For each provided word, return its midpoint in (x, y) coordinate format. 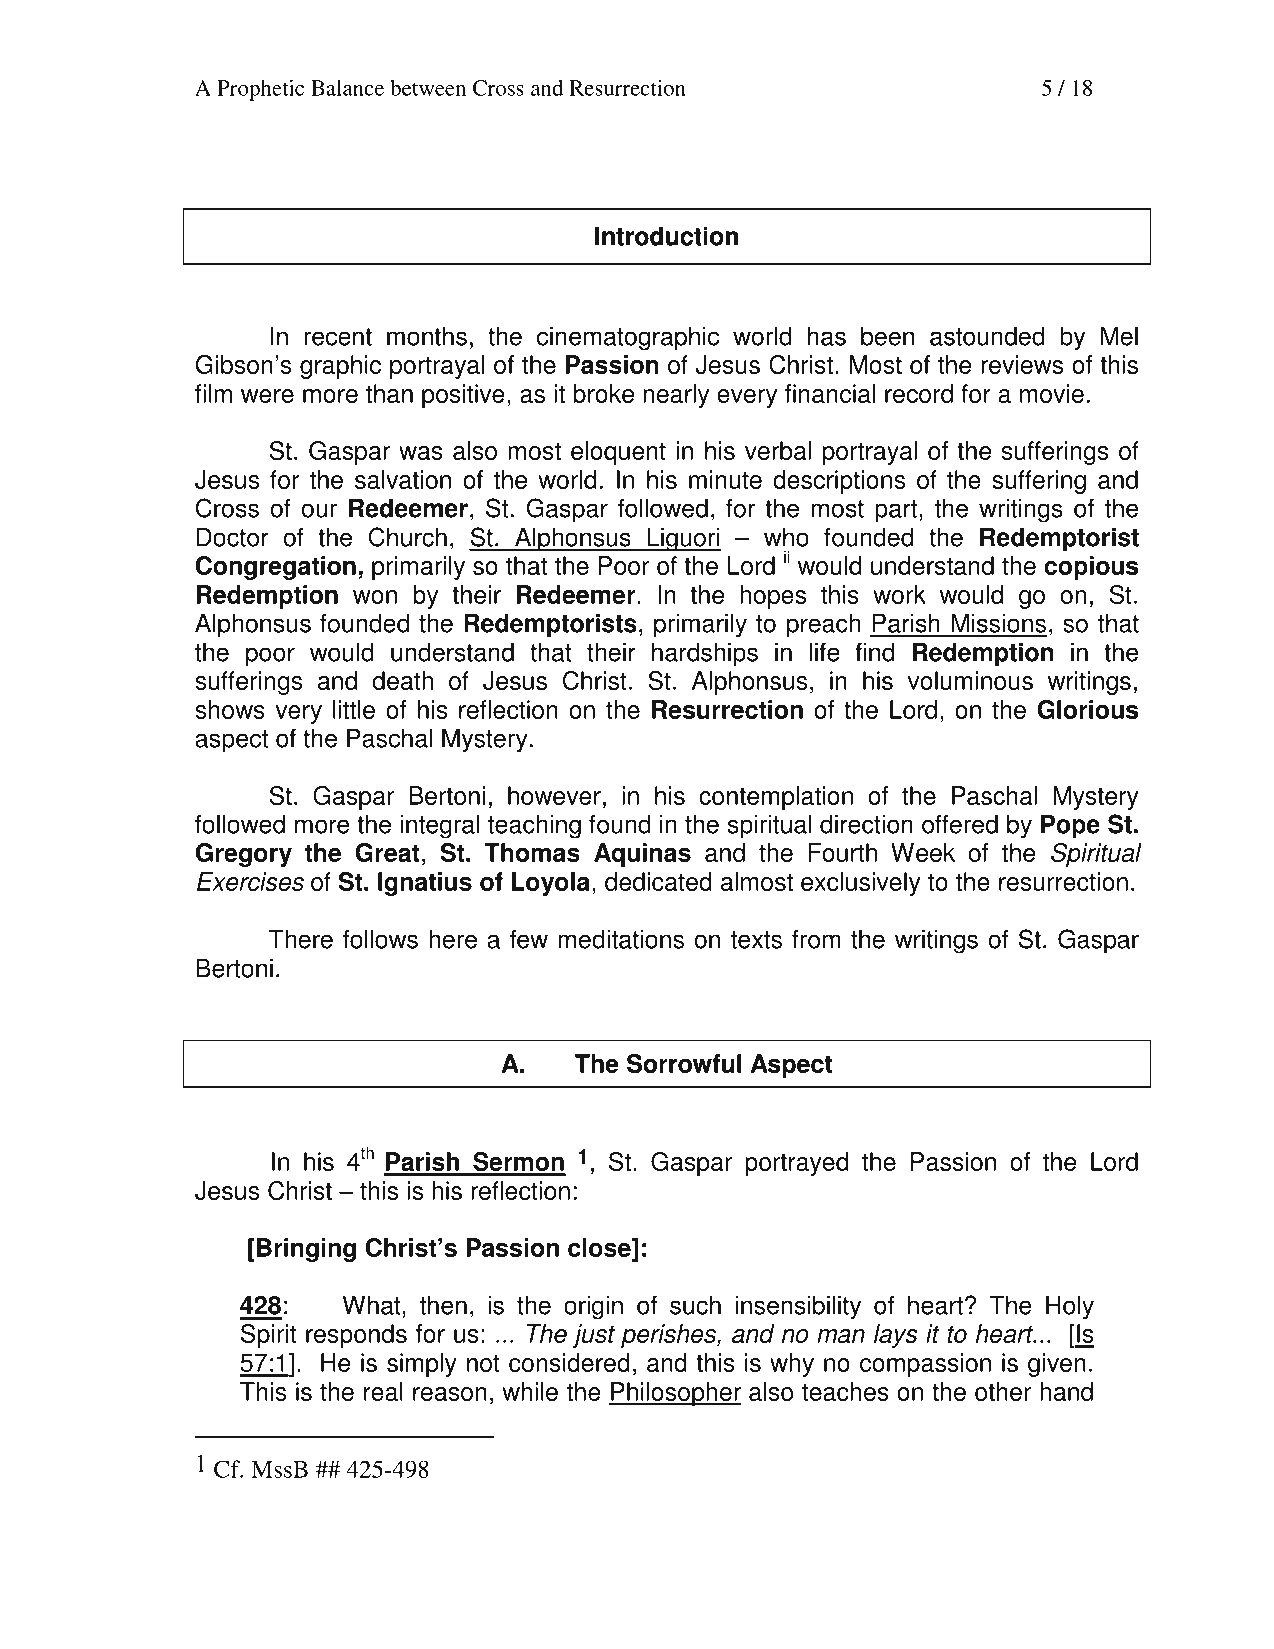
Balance (347, 88)
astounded (987, 336)
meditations (621, 939)
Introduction (666, 236)
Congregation (276, 568)
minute (725, 479)
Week (923, 852)
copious (1091, 568)
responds (356, 1336)
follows (380, 939)
